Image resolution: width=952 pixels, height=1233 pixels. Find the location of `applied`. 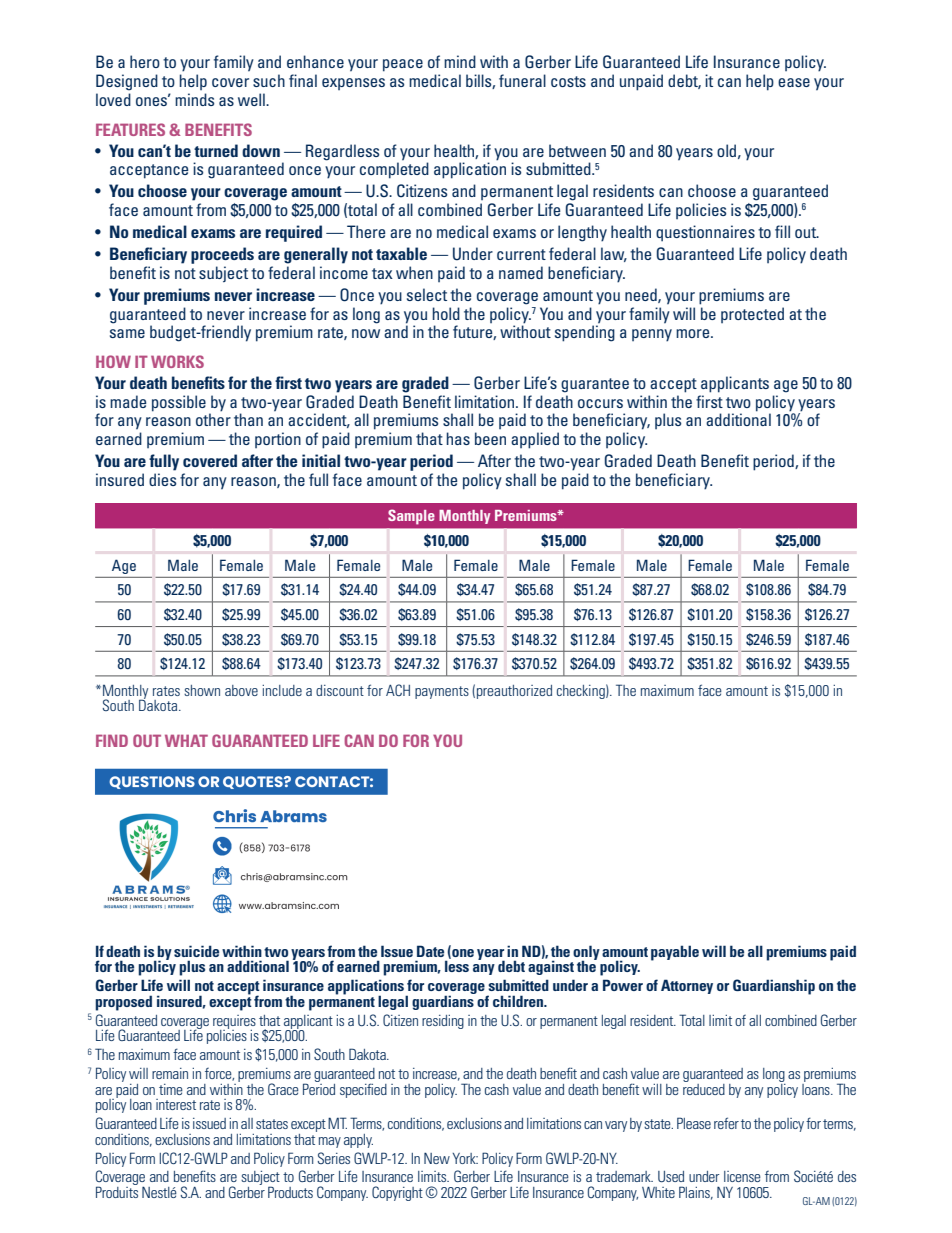

applied is located at coordinates (535, 440).
